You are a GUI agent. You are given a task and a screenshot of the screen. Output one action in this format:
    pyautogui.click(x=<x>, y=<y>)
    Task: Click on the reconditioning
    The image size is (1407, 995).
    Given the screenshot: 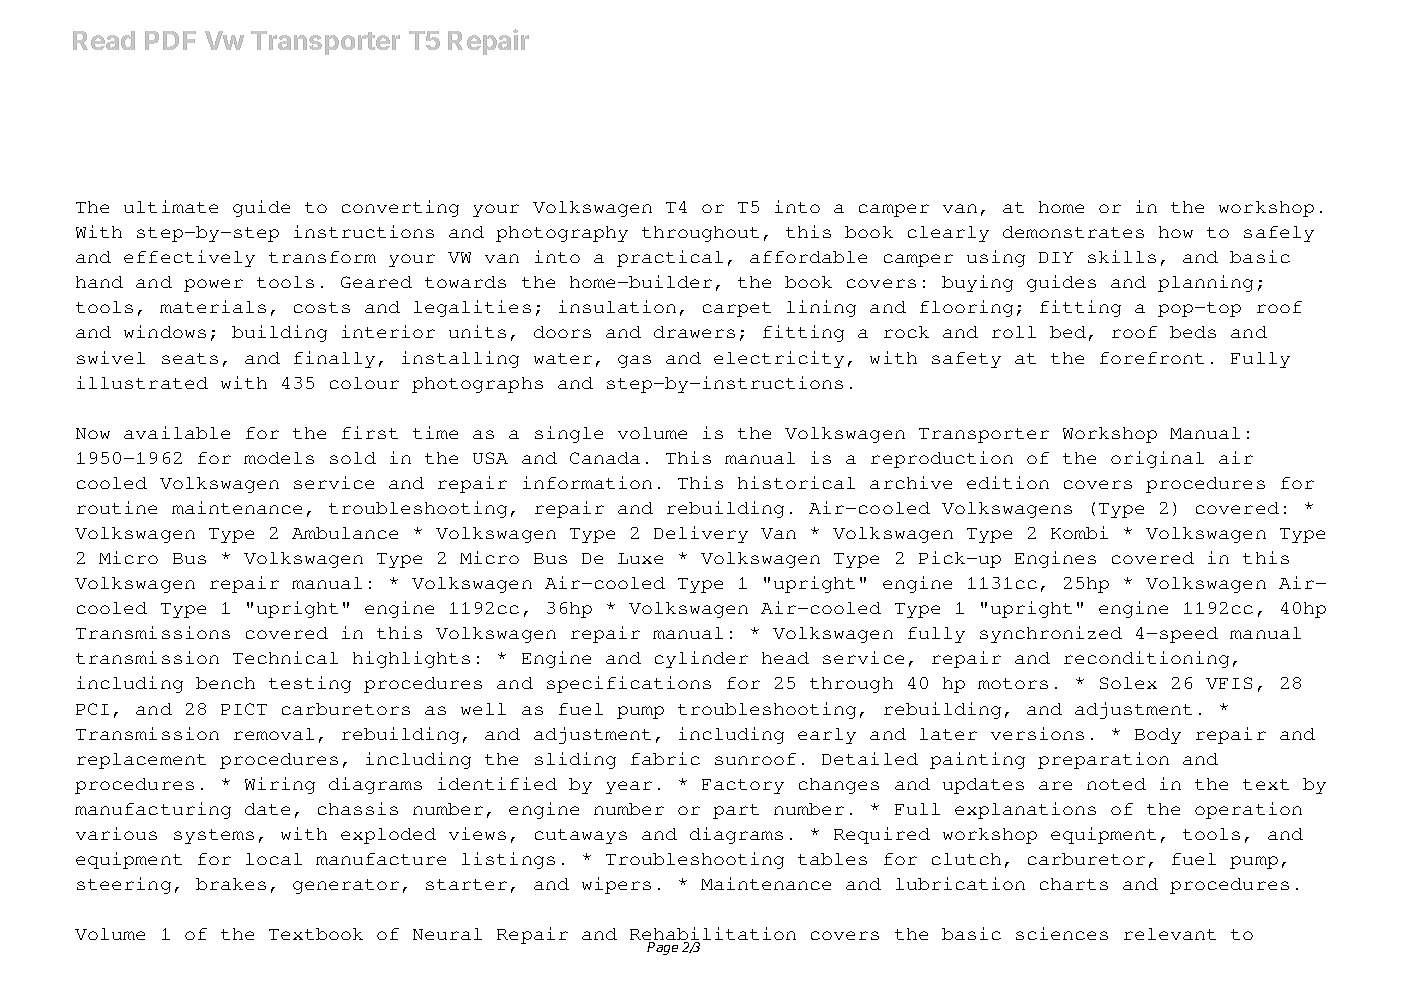 What is the action you would take?
    pyautogui.click(x=1146, y=659)
